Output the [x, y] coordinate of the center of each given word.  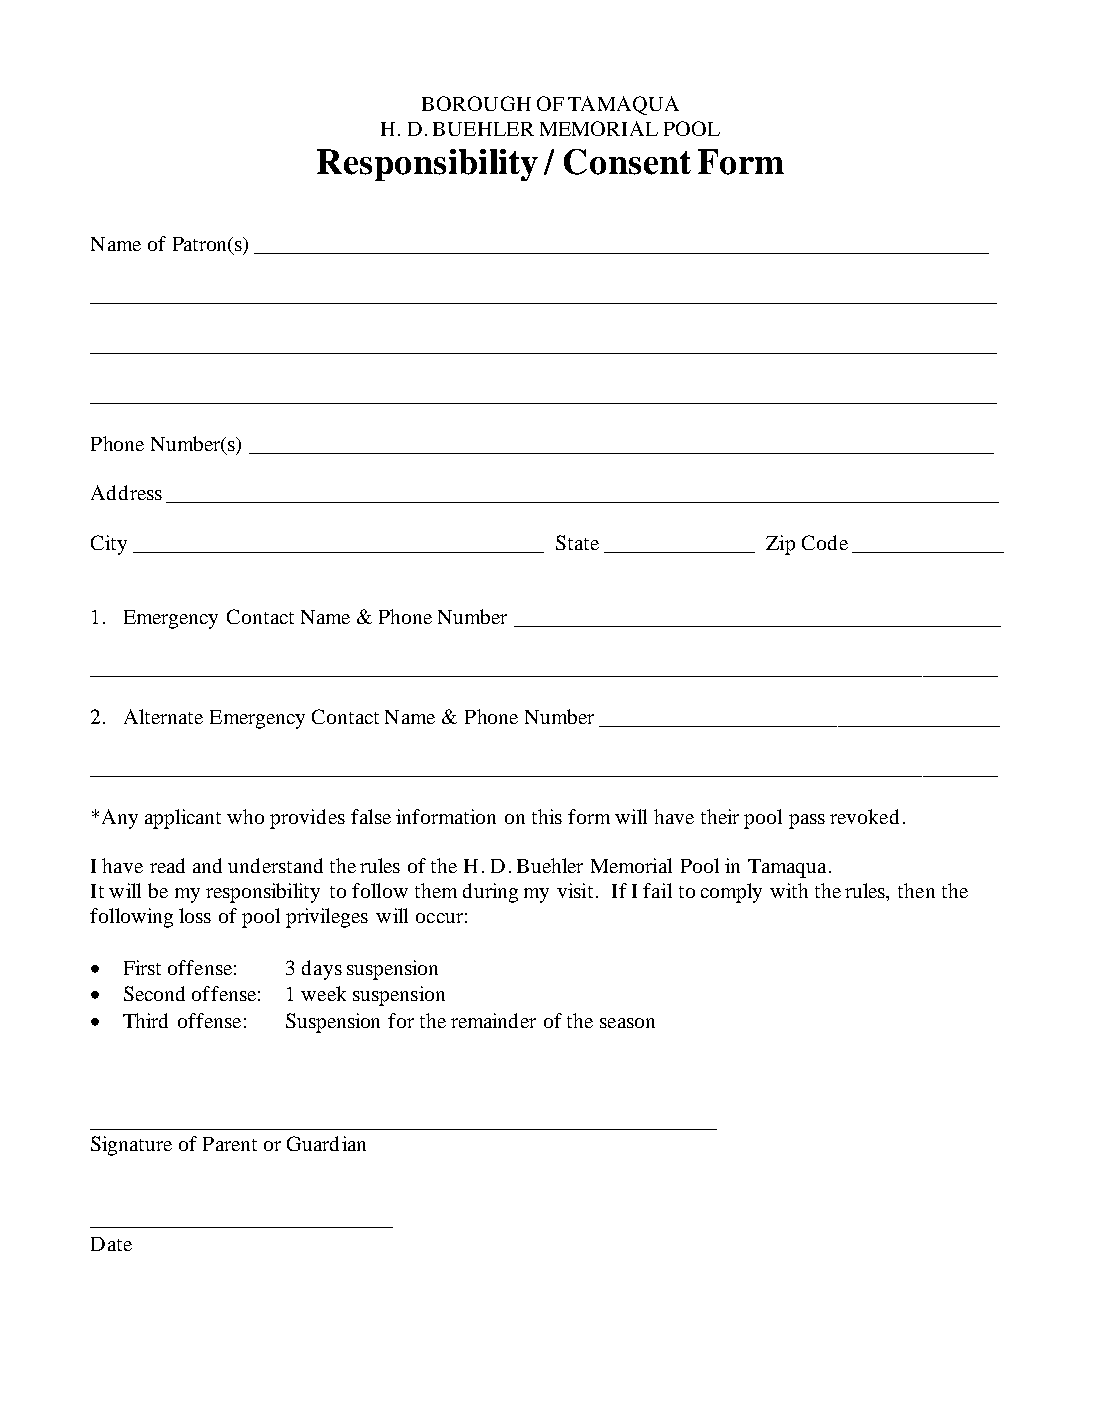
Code [825, 542]
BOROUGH [476, 103]
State [577, 542]
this [547, 816]
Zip [780, 545]
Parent [230, 1144]
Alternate [163, 716]
